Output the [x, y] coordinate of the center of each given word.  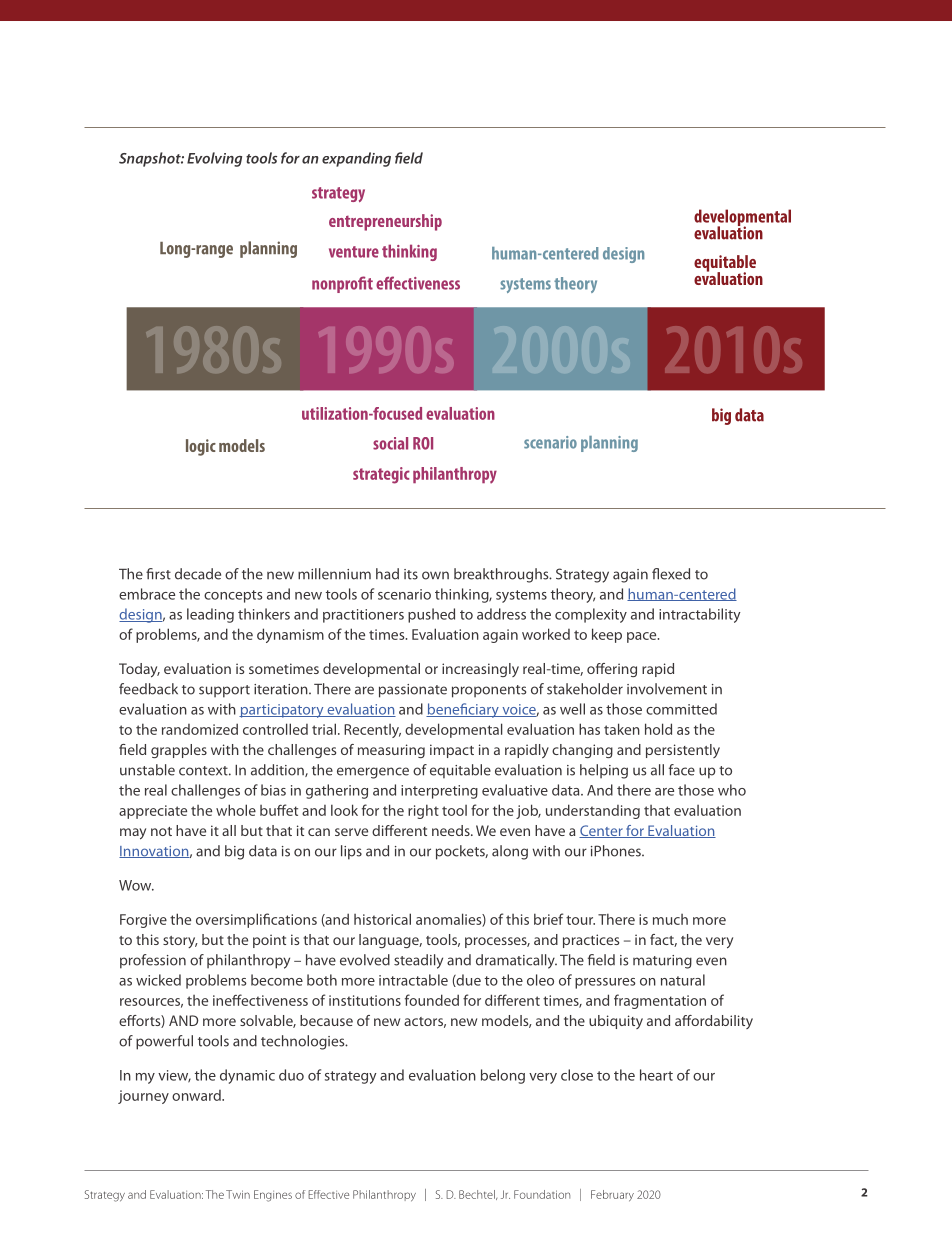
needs [452, 830]
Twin [238, 1194]
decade [198, 574]
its [411, 574]
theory [573, 595]
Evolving [214, 159]
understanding [593, 811]
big [234, 852]
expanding [356, 159]
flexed [671, 574]
